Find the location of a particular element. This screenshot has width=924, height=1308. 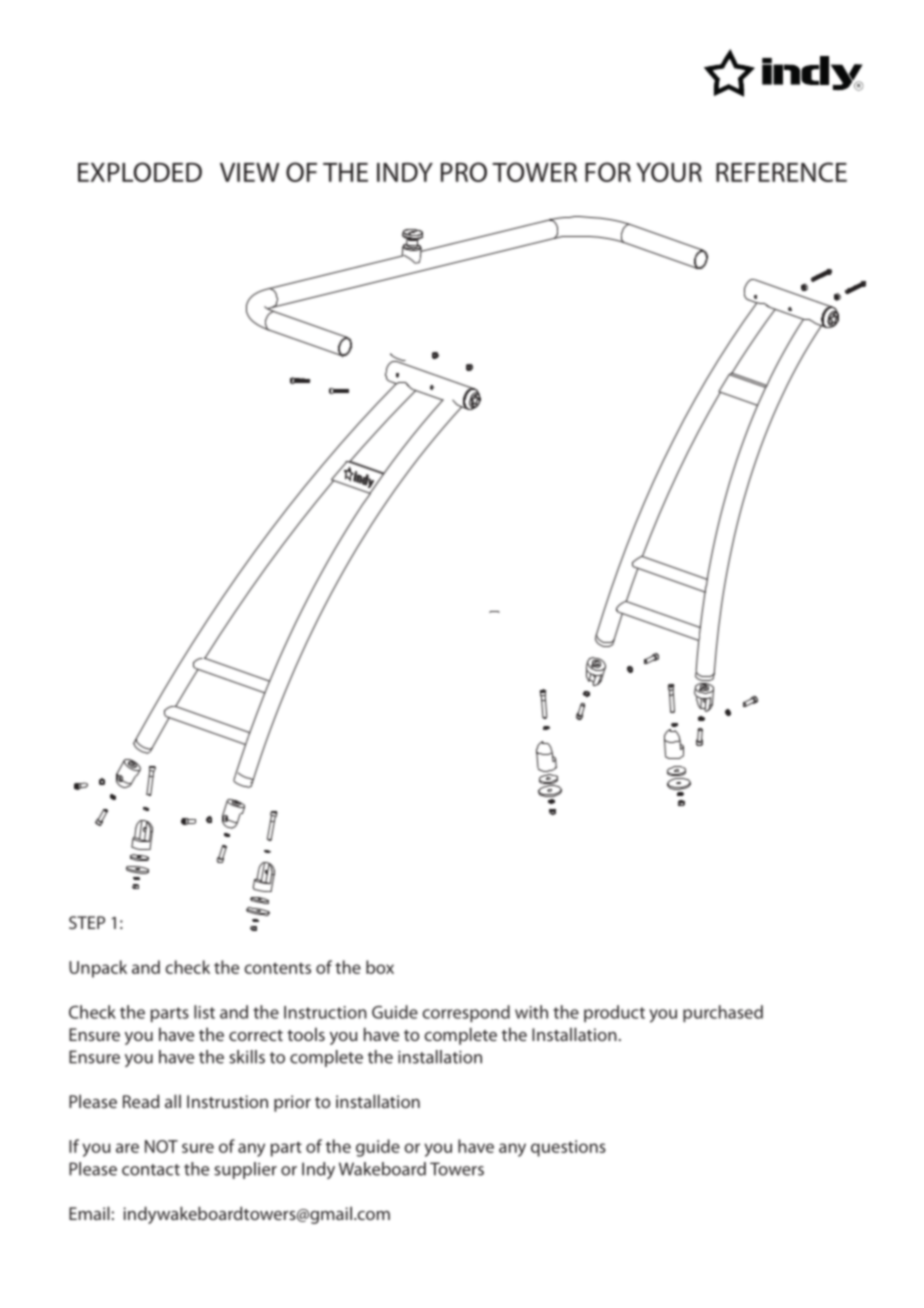

contact is located at coordinates (151, 1170).
